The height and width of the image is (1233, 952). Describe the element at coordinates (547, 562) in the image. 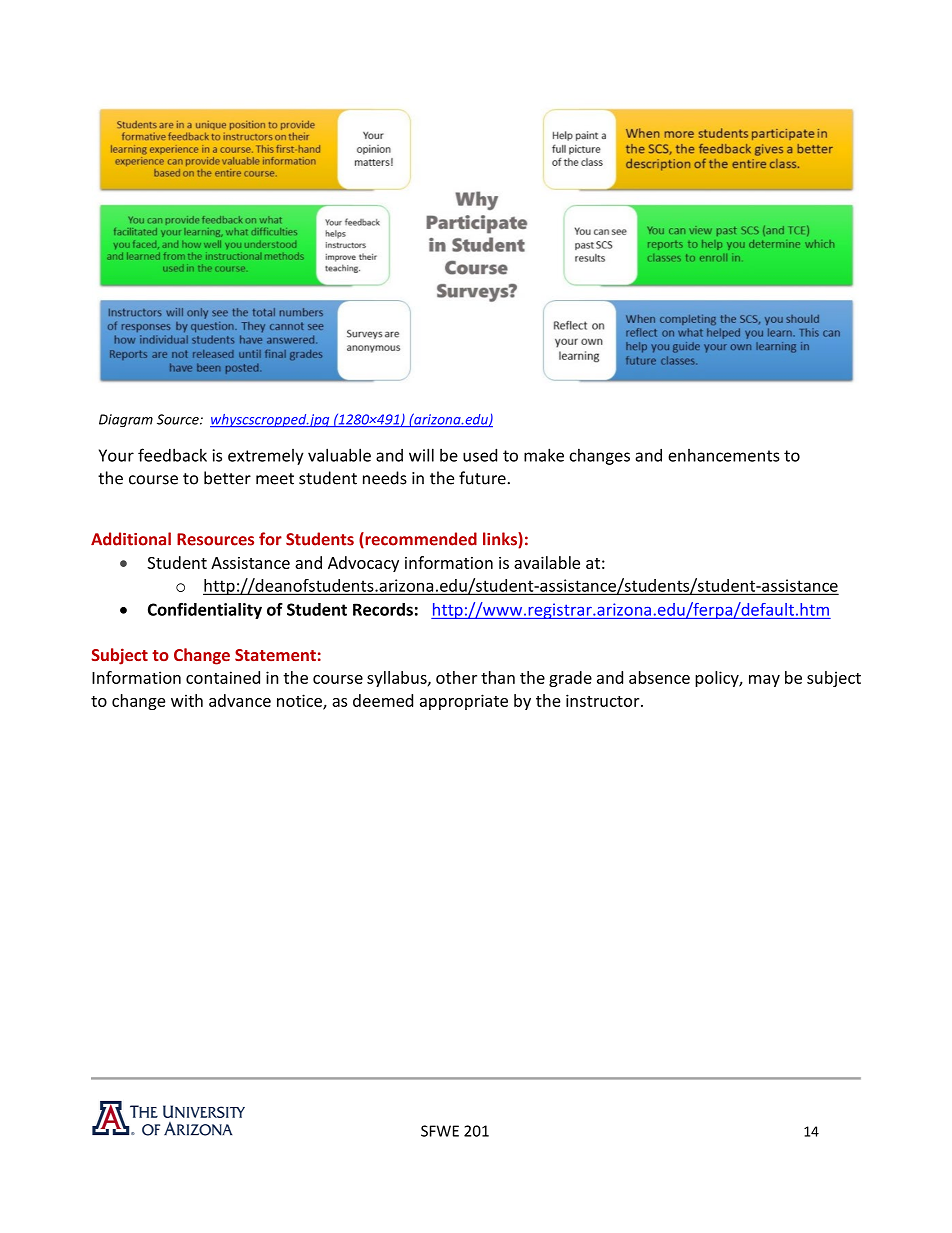

I see `available` at that location.
